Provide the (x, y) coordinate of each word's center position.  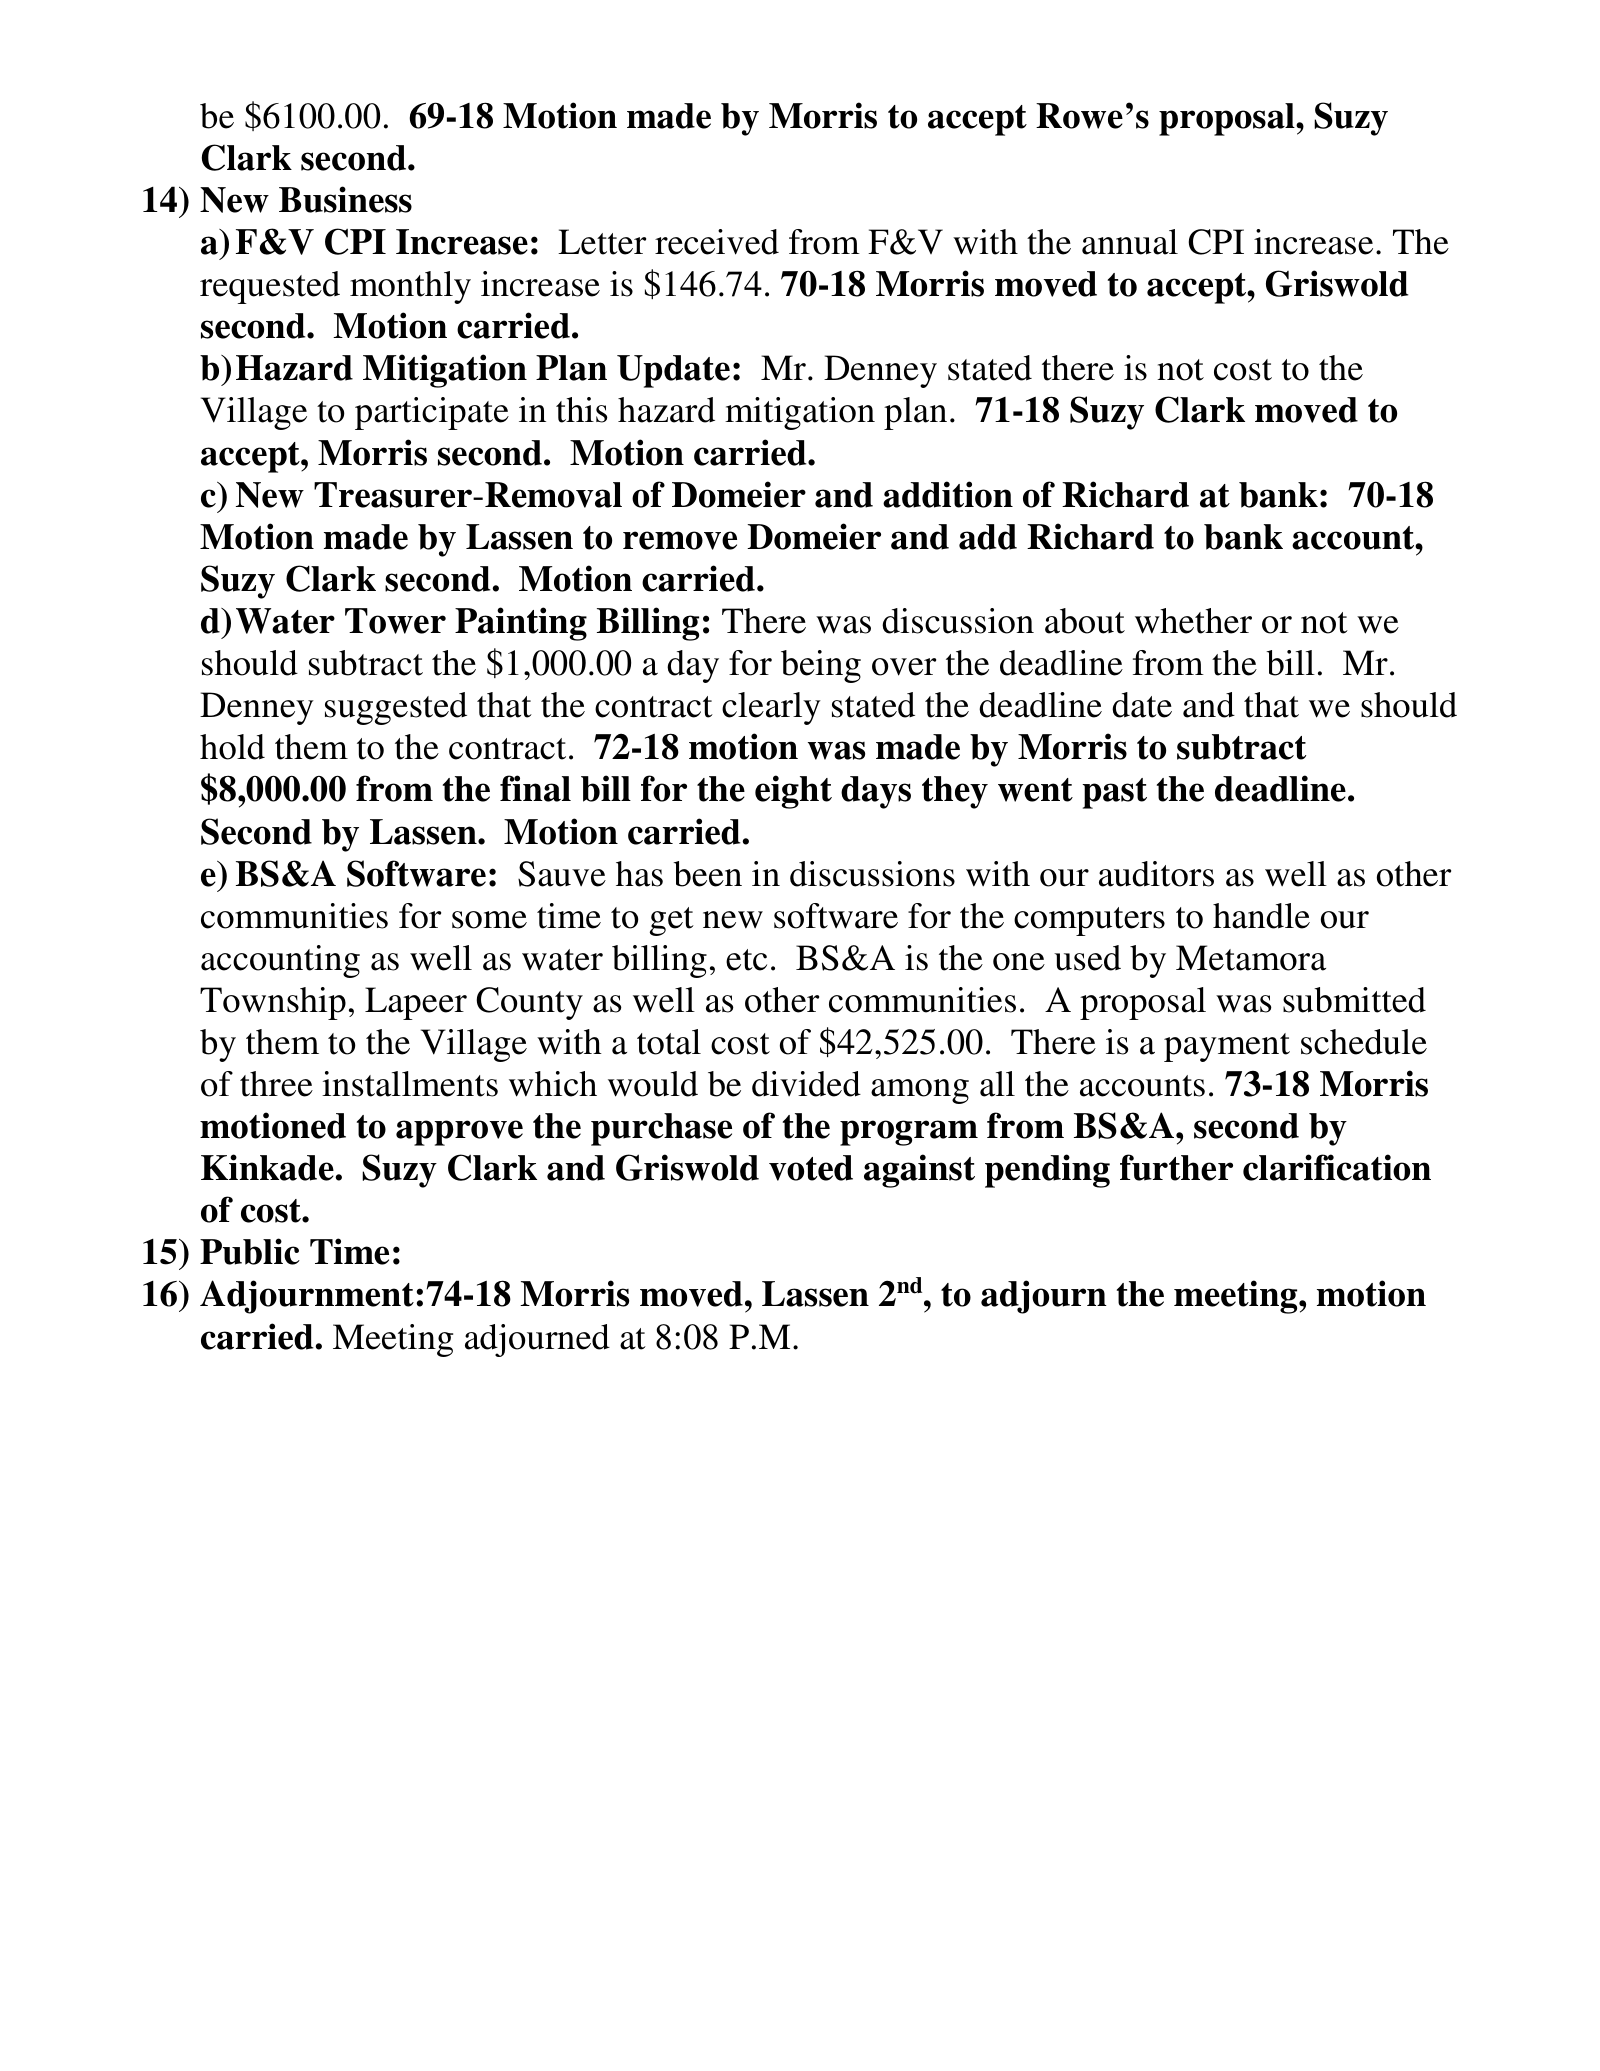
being (821, 666)
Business (345, 199)
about (1085, 621)
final (535, 788)
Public (250, 1251)
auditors (1156, 874)
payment (1227, 1047)
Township (273, 1003)
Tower (395, 621)
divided (806, 1084)
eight (793, 792)
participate (432, 413)
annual (1130, 242)
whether (1193, 621)
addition (948, 494)
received (717, 242)
